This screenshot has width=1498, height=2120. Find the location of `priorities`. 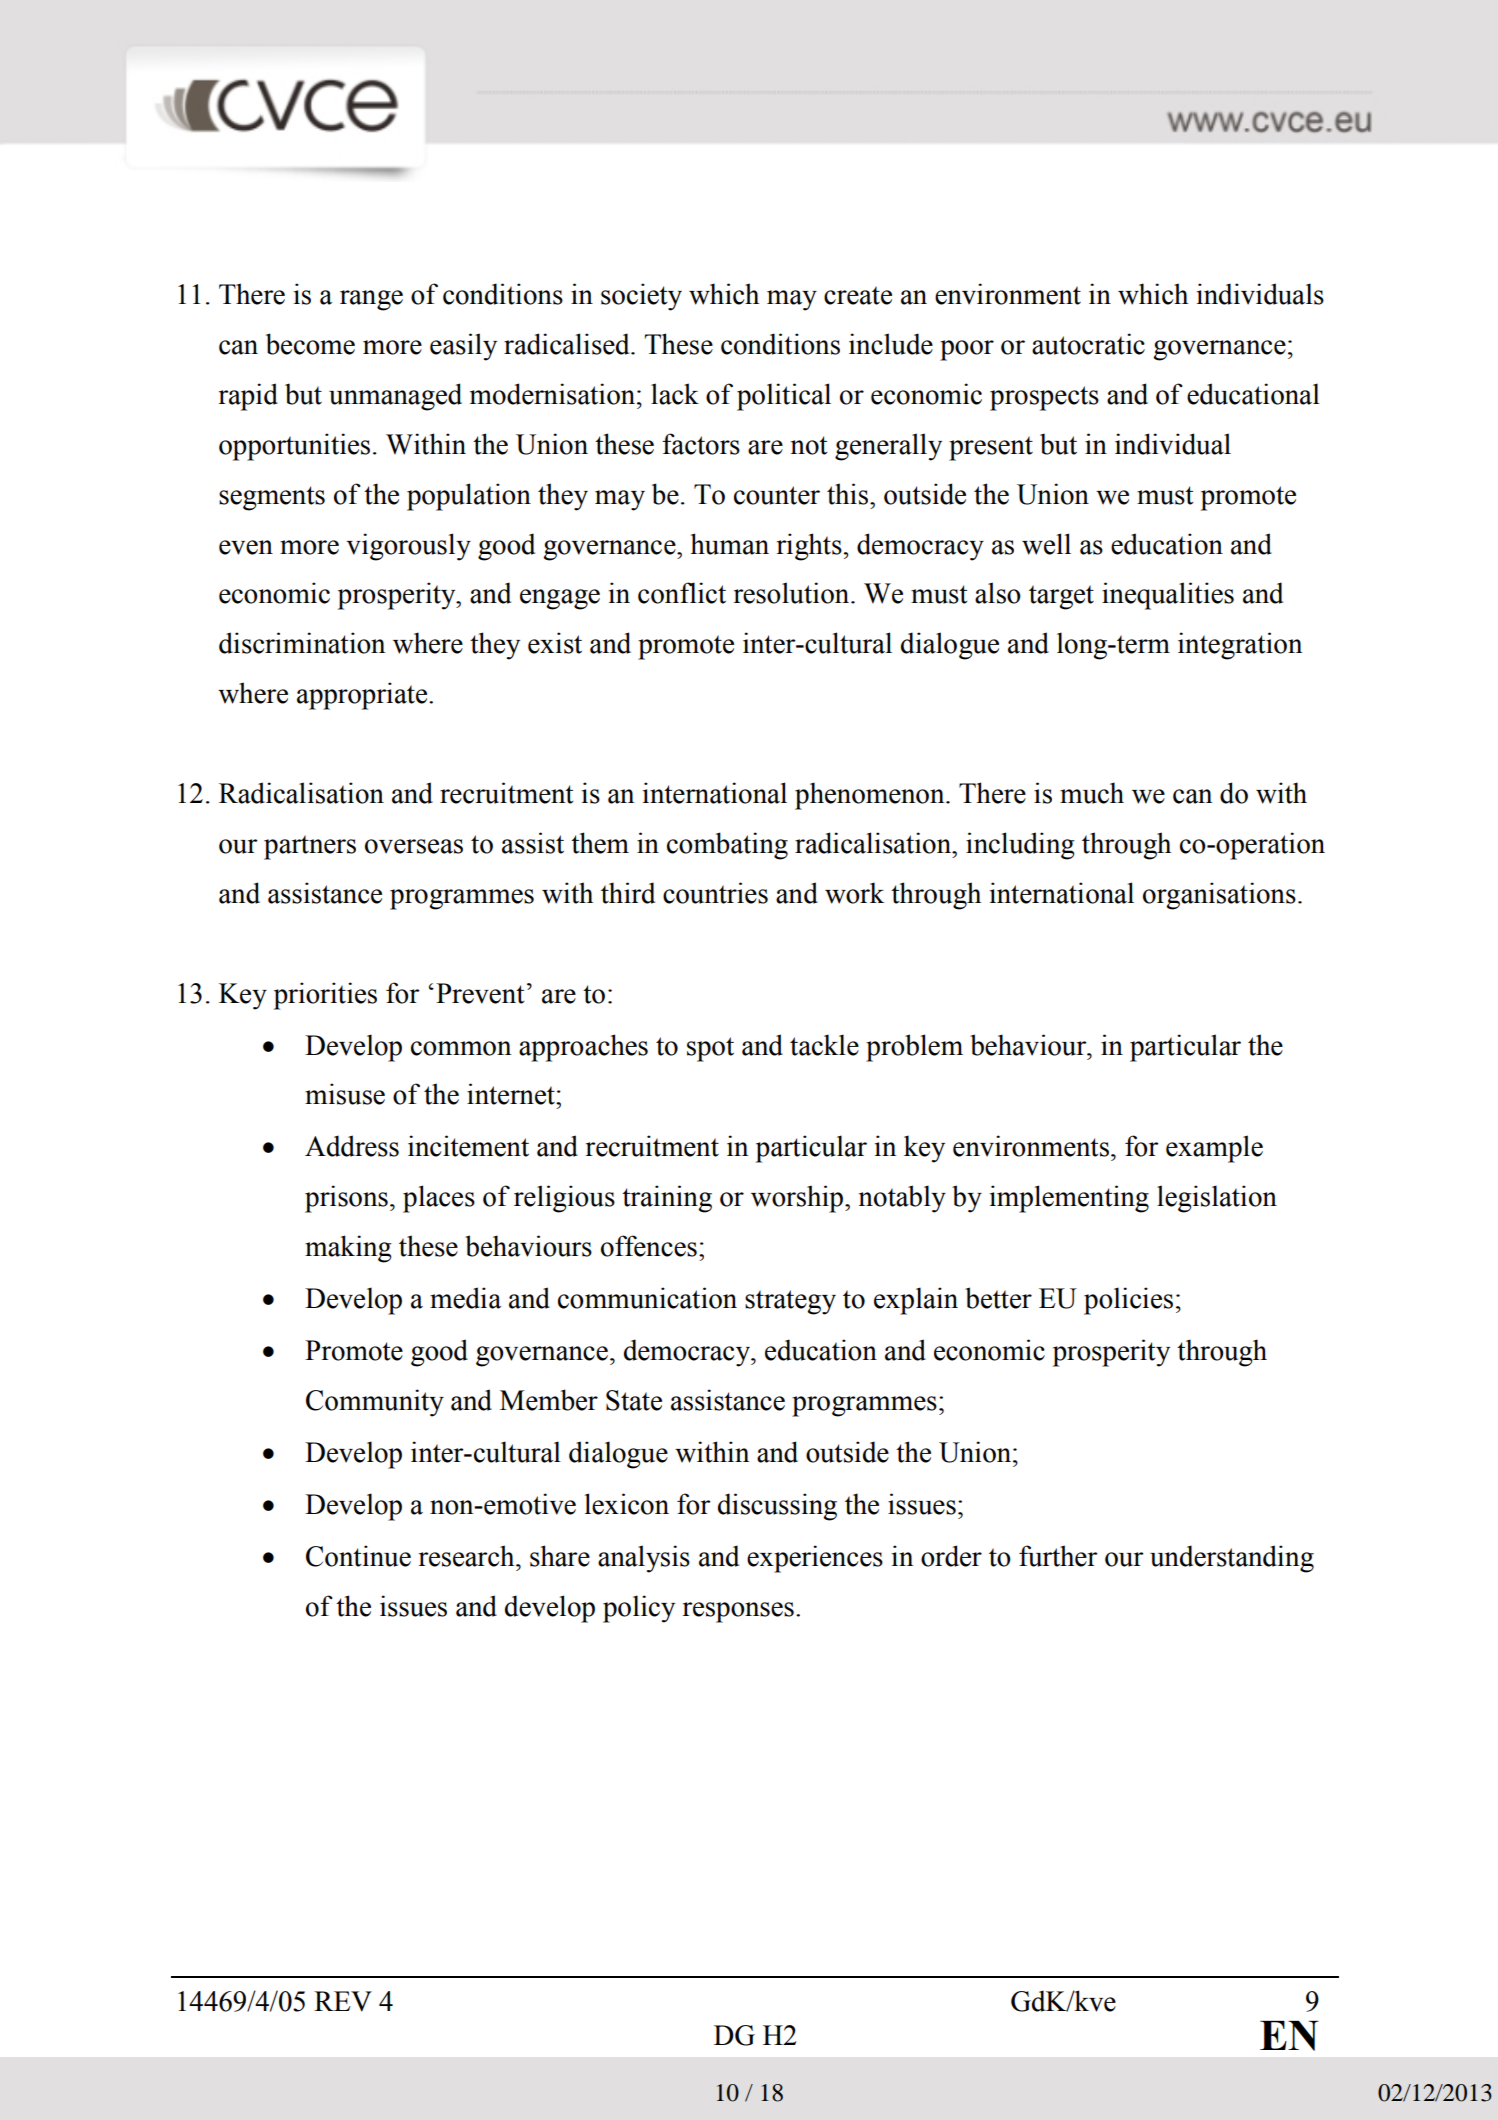

priorities is located at coordinates (325, 996).
